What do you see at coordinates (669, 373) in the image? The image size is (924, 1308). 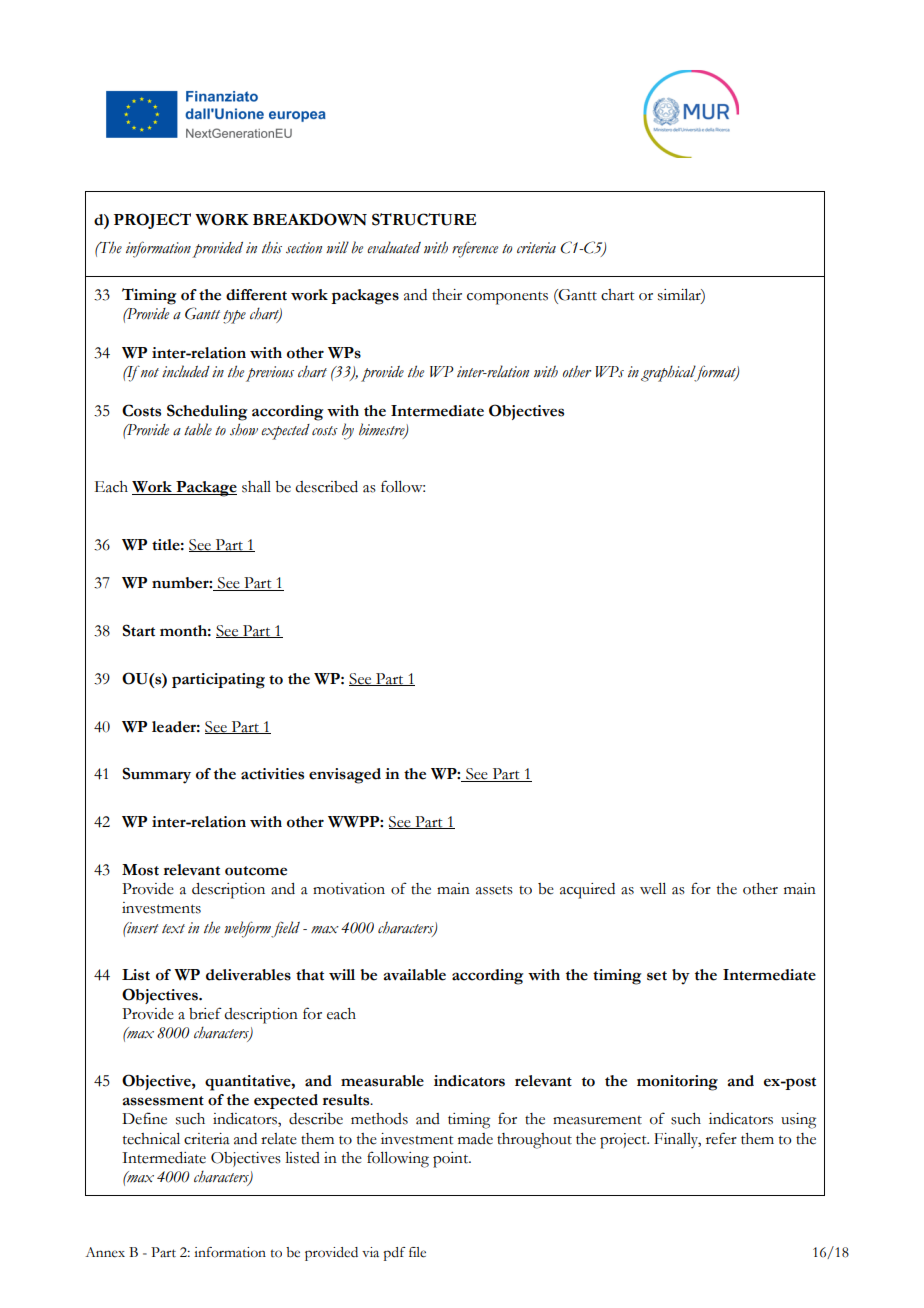 I see `graphical` at bounding box center [669, 373].
